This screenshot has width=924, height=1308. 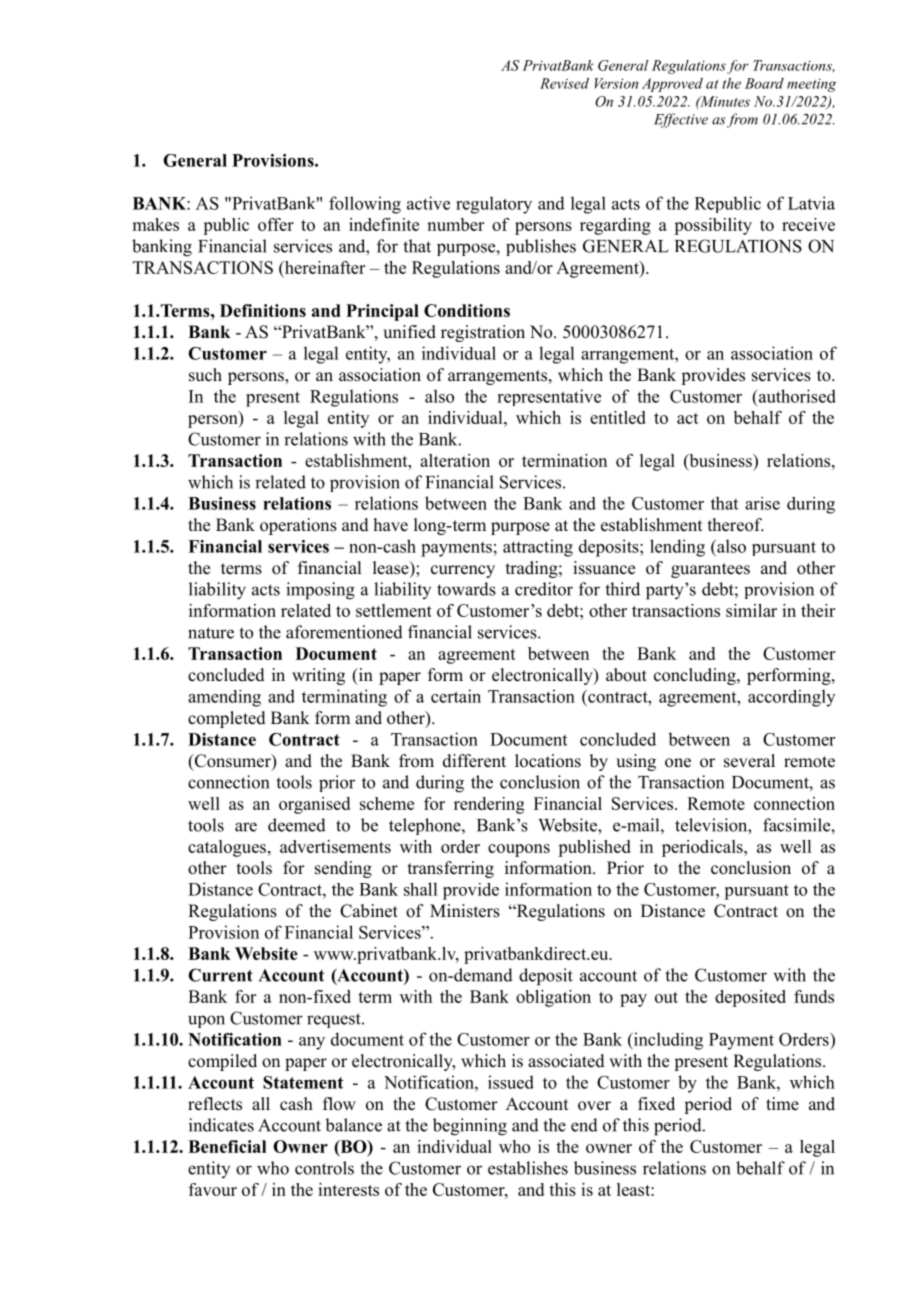 What do you see at coordinates (564, 83) in the screenshot?
I see `Revised` at bounding box center [564, 83].
